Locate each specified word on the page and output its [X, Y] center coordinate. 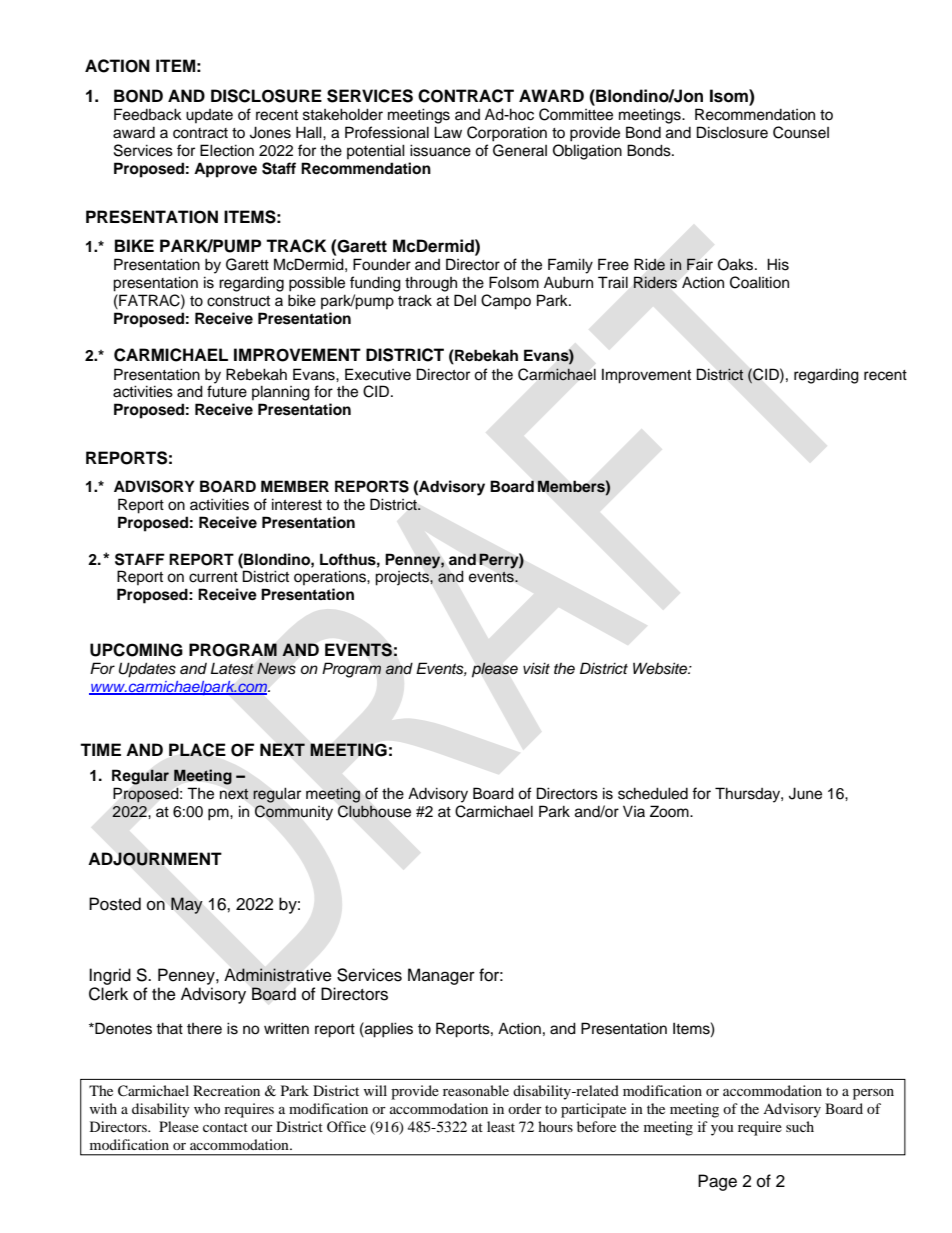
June [805, 793]
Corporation [507, 134]
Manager [441, 976]
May [186, 905]
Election [227, 150]
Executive [378, 374]
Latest [232, 669]
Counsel [801, 132]
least [501, 1126]
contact [225, 1127]
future [227, 391]
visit [536, 668]
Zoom [670, 811]
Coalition [759, 282]
